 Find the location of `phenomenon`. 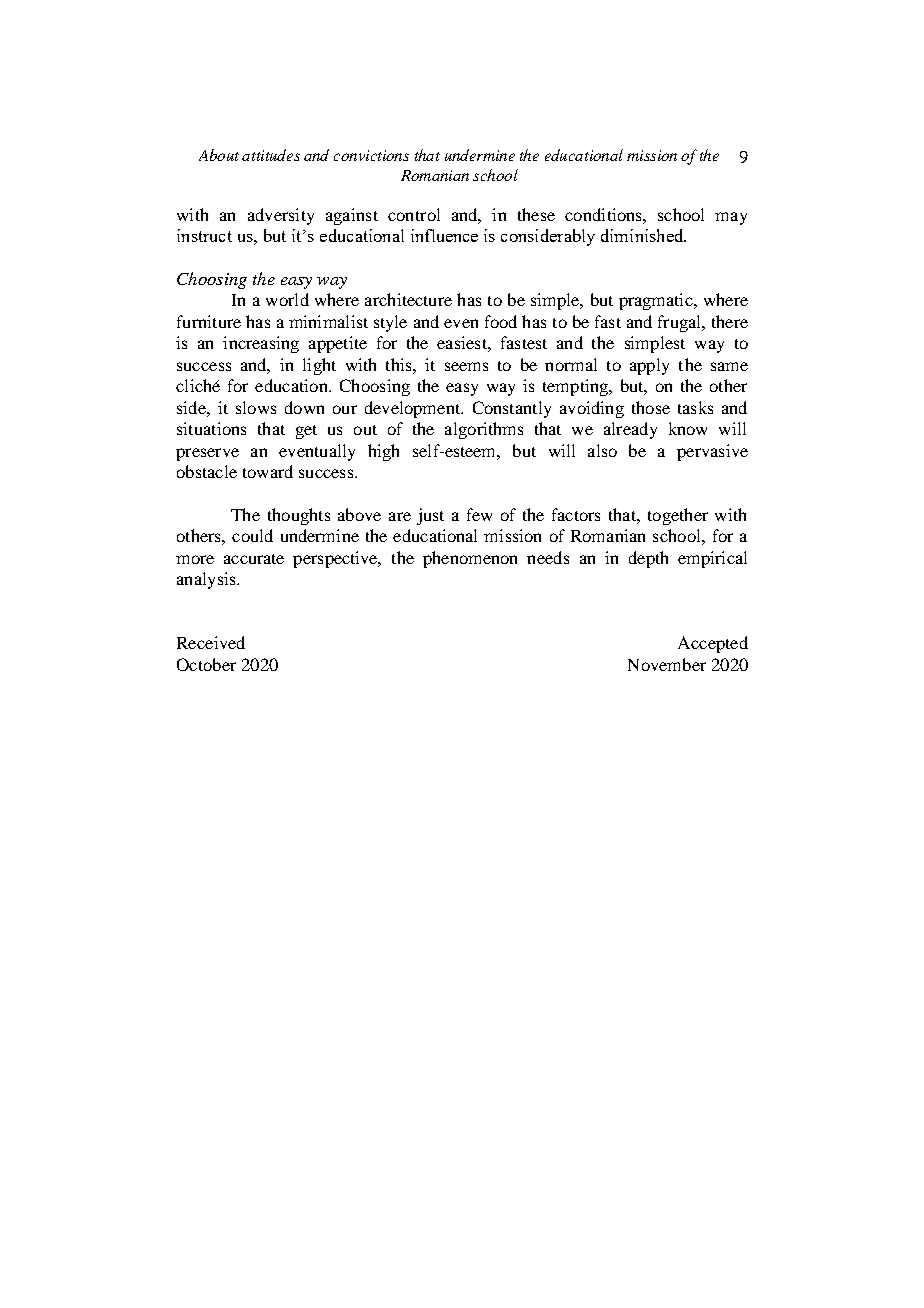

phenomenon is located at coordinates (470, 559).
